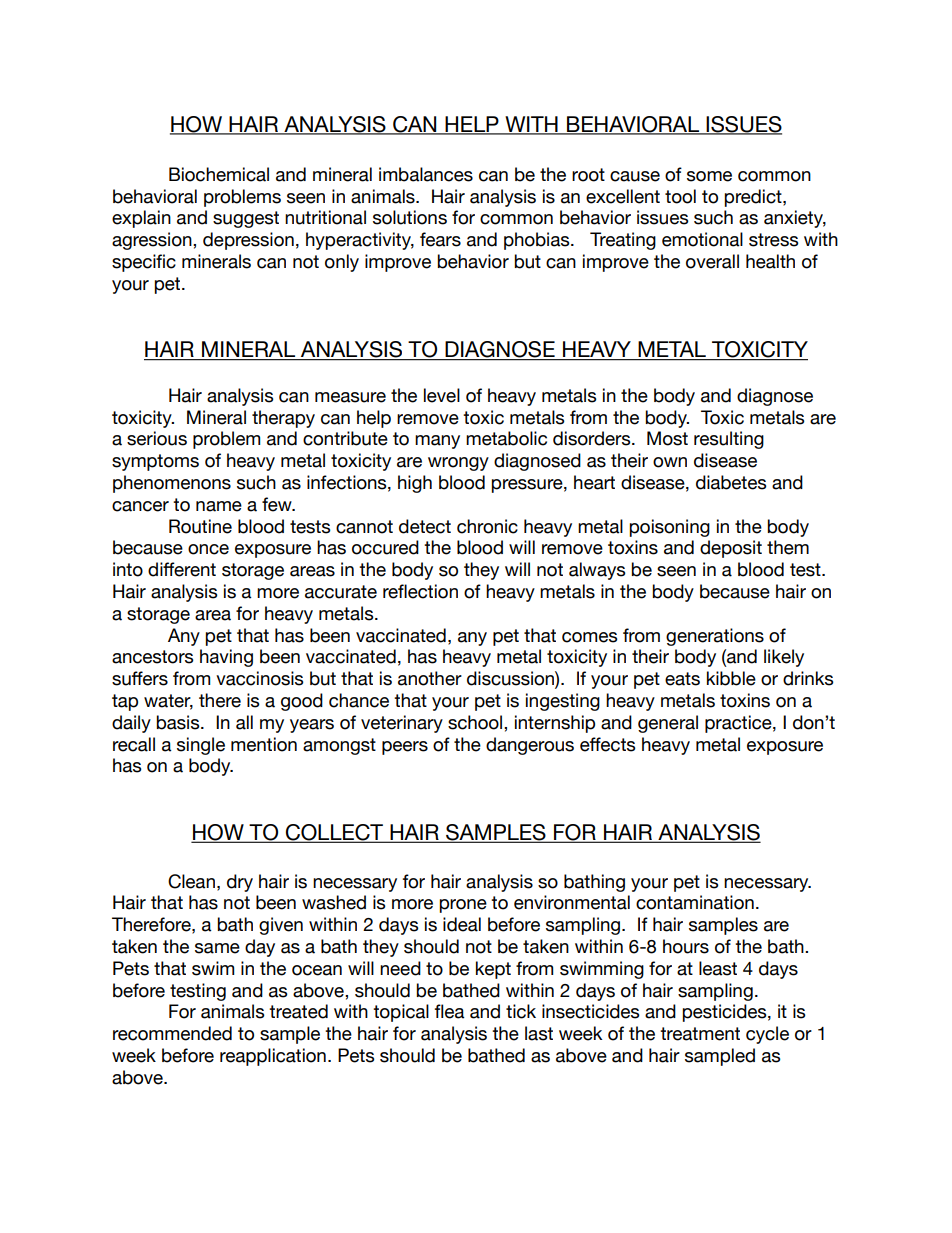  Describe the element at coordinates (226, 658) in the document. I see `having` at that location.
